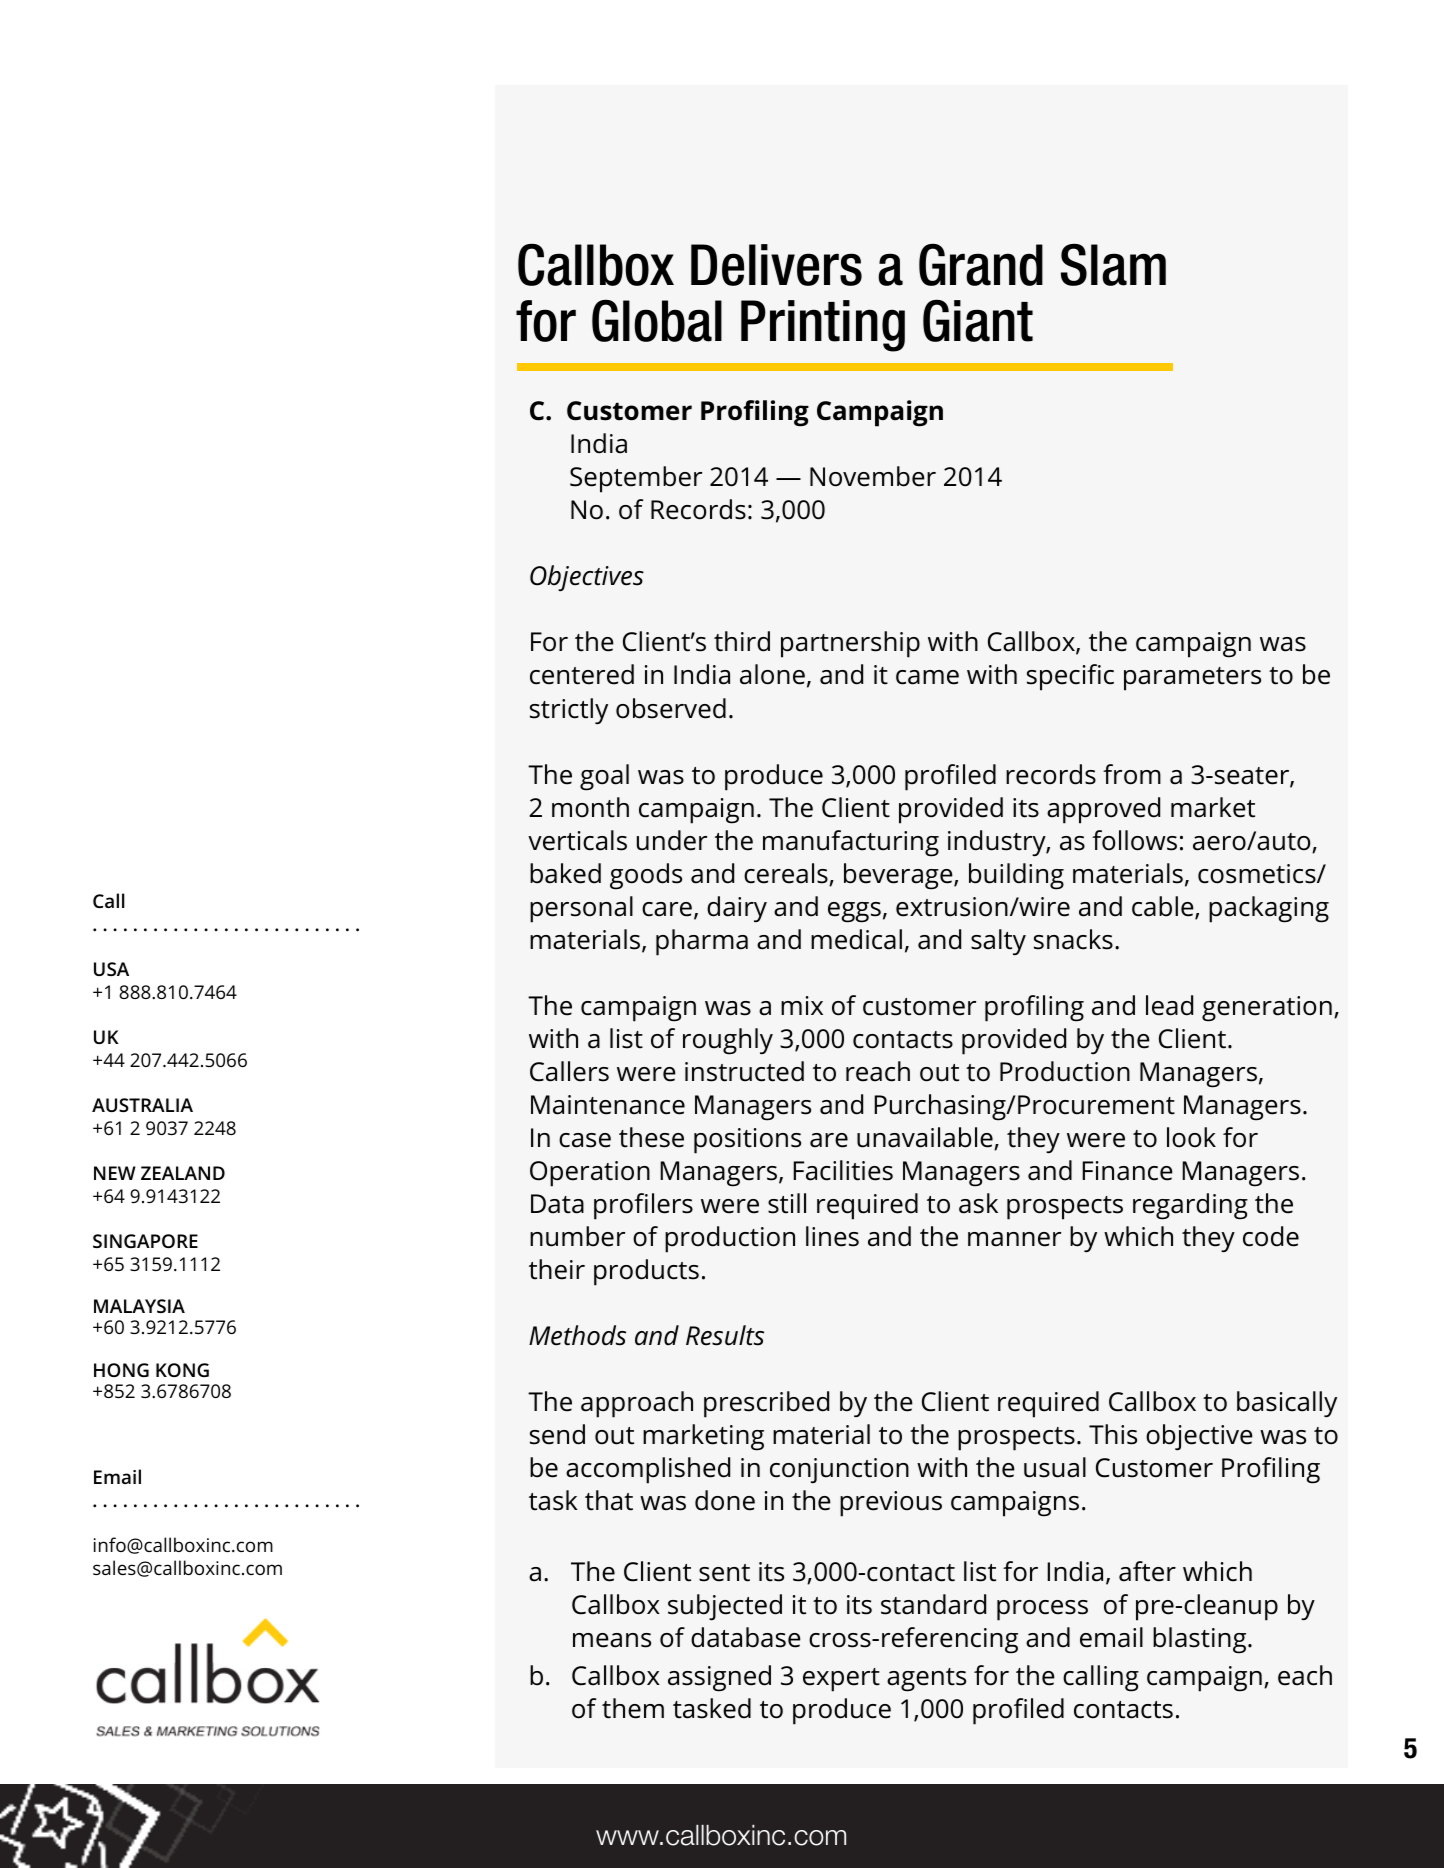  What do you see at coordinates (111, 969) in the screenshot?
I see `USA` at bounding box center [111, 969].
